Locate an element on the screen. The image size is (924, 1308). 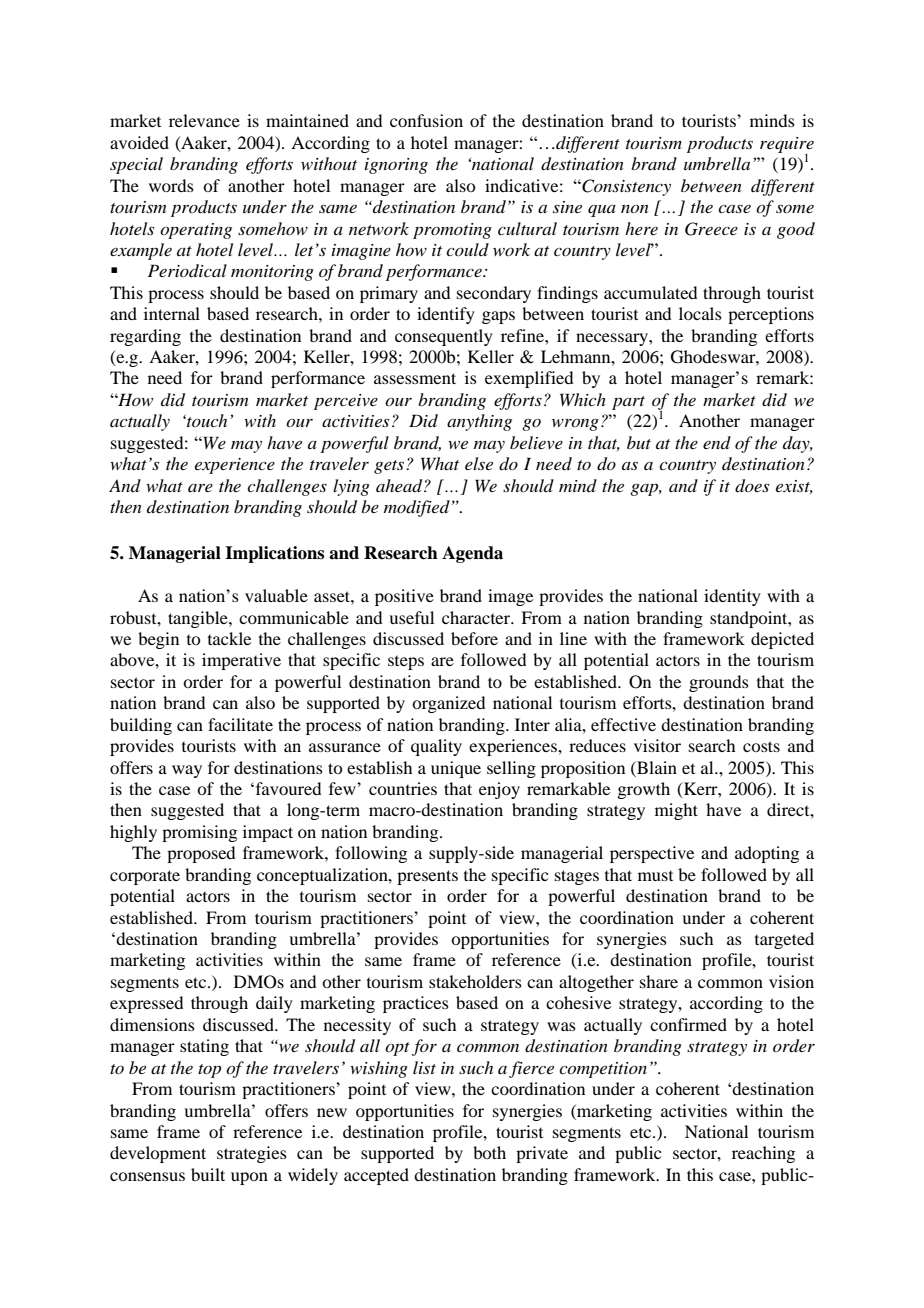
confusion is located at coordinates (426, 120).
